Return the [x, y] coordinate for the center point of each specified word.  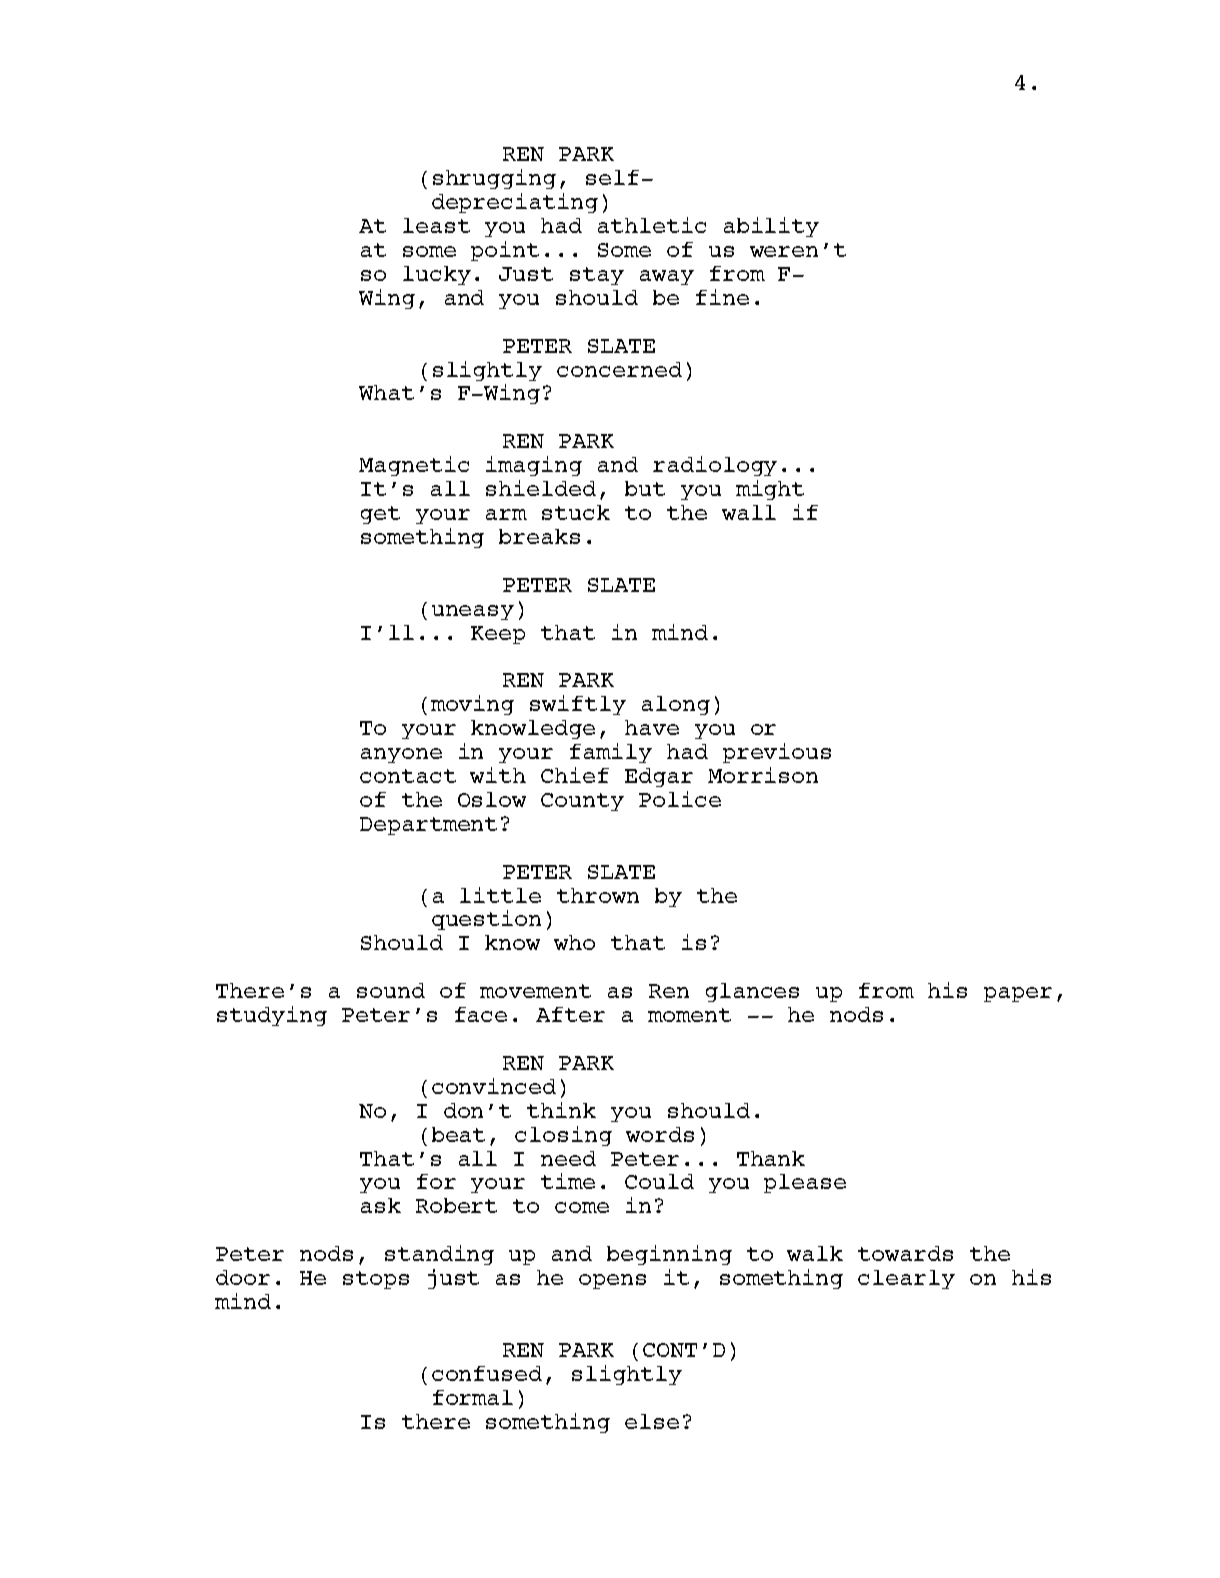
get [380, 515]
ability [771, 227]
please [805, 1183]
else [652, 1421]
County [582, 802]
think [561, 1110]
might [770, 490]
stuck [576, 512]
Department [428, 826]
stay [597, 276]
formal [473, 1397]
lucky [437, 275]
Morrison [763, 775]
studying [272, 1016]
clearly [906, 1279]
